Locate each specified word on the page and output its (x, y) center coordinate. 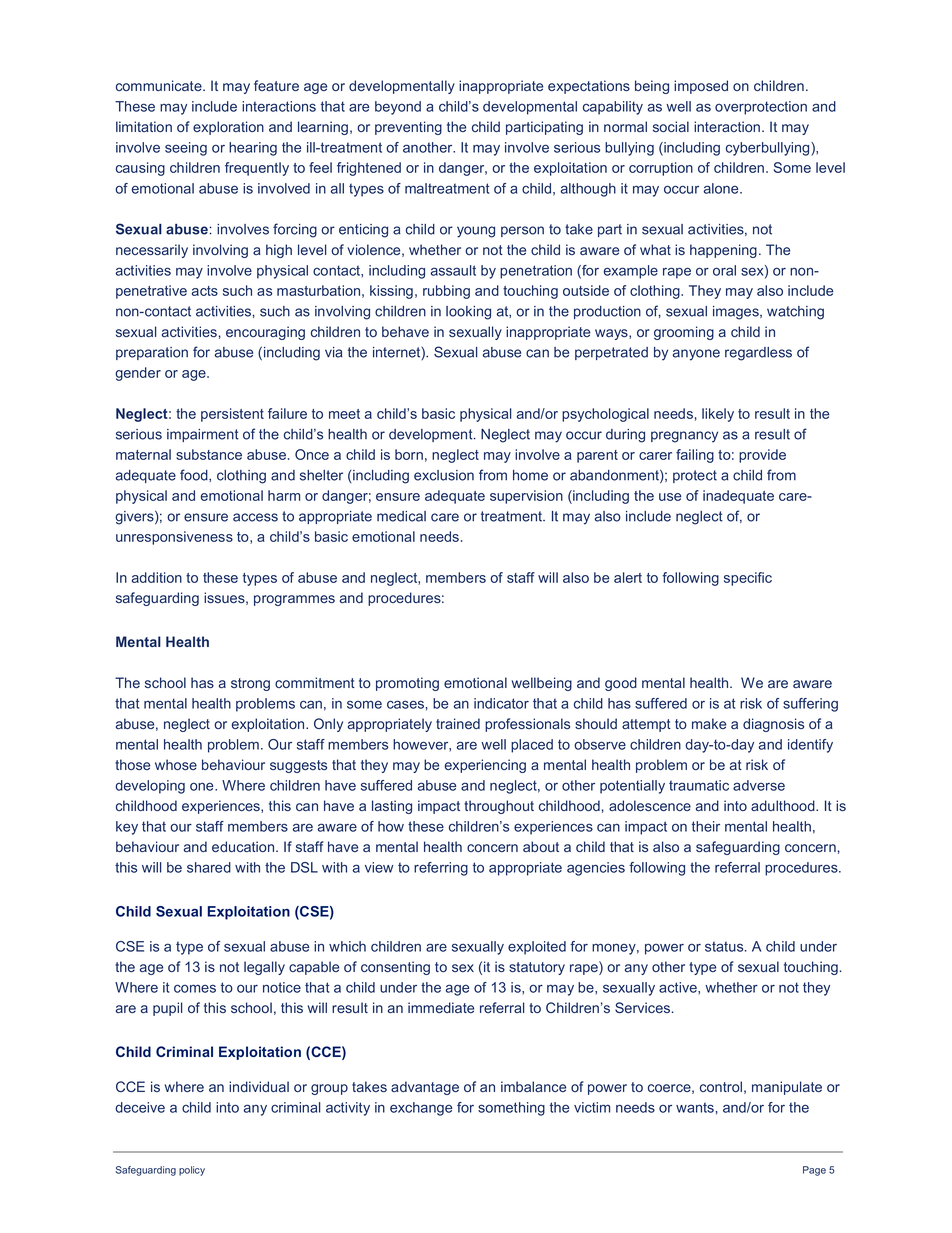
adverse (759, 785)
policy (192, 1171)
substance (209, 454)
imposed (701, 87)
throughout (499, 807)
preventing (408, 128)
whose (176, 764)
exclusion (444, 475)
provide (762, 456)
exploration (228, 128)
